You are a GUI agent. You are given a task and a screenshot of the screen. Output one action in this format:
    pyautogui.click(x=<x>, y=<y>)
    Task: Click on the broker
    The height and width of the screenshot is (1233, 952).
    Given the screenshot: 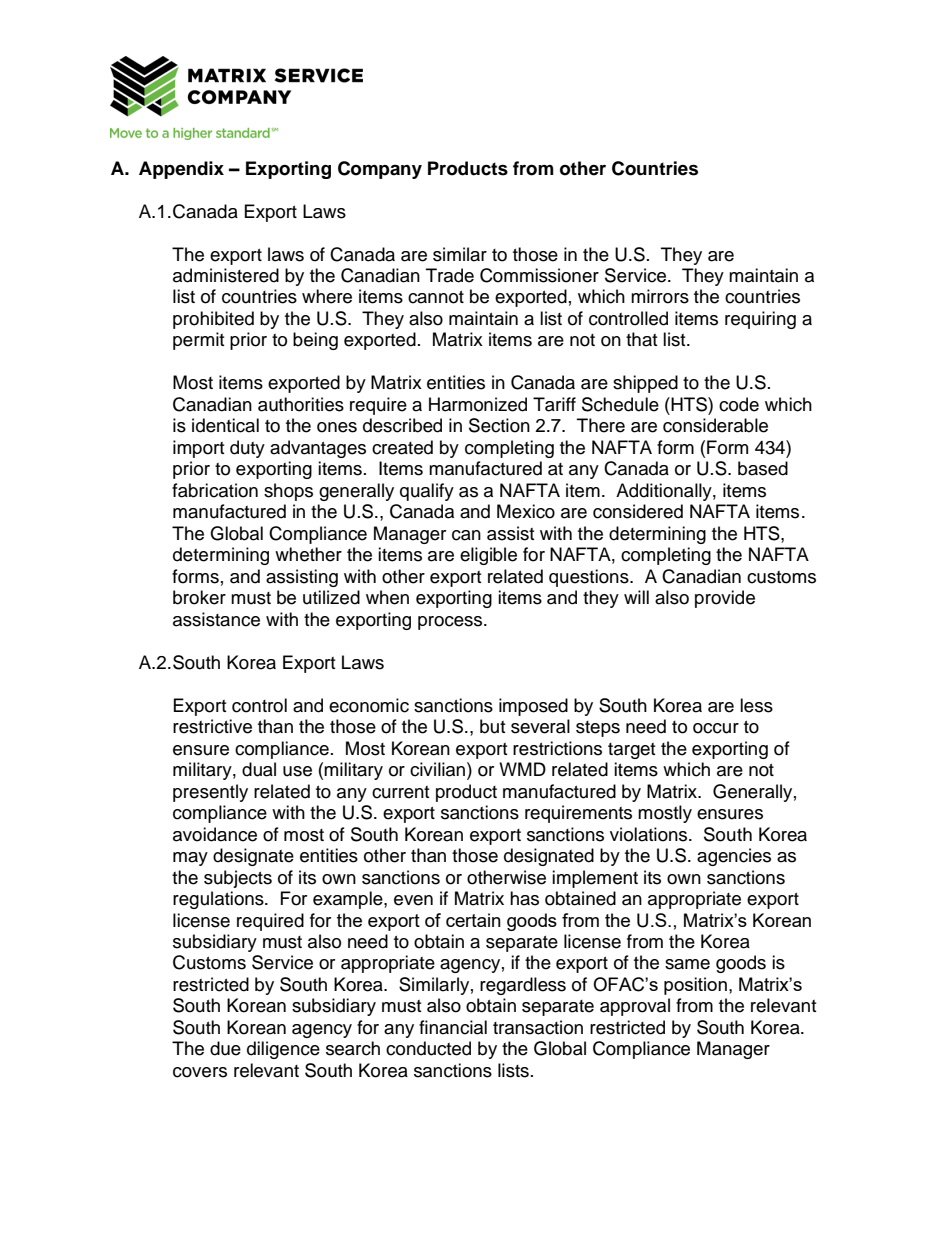 What is the action you would take?
    pyautogui.click(x=199, y=597)
